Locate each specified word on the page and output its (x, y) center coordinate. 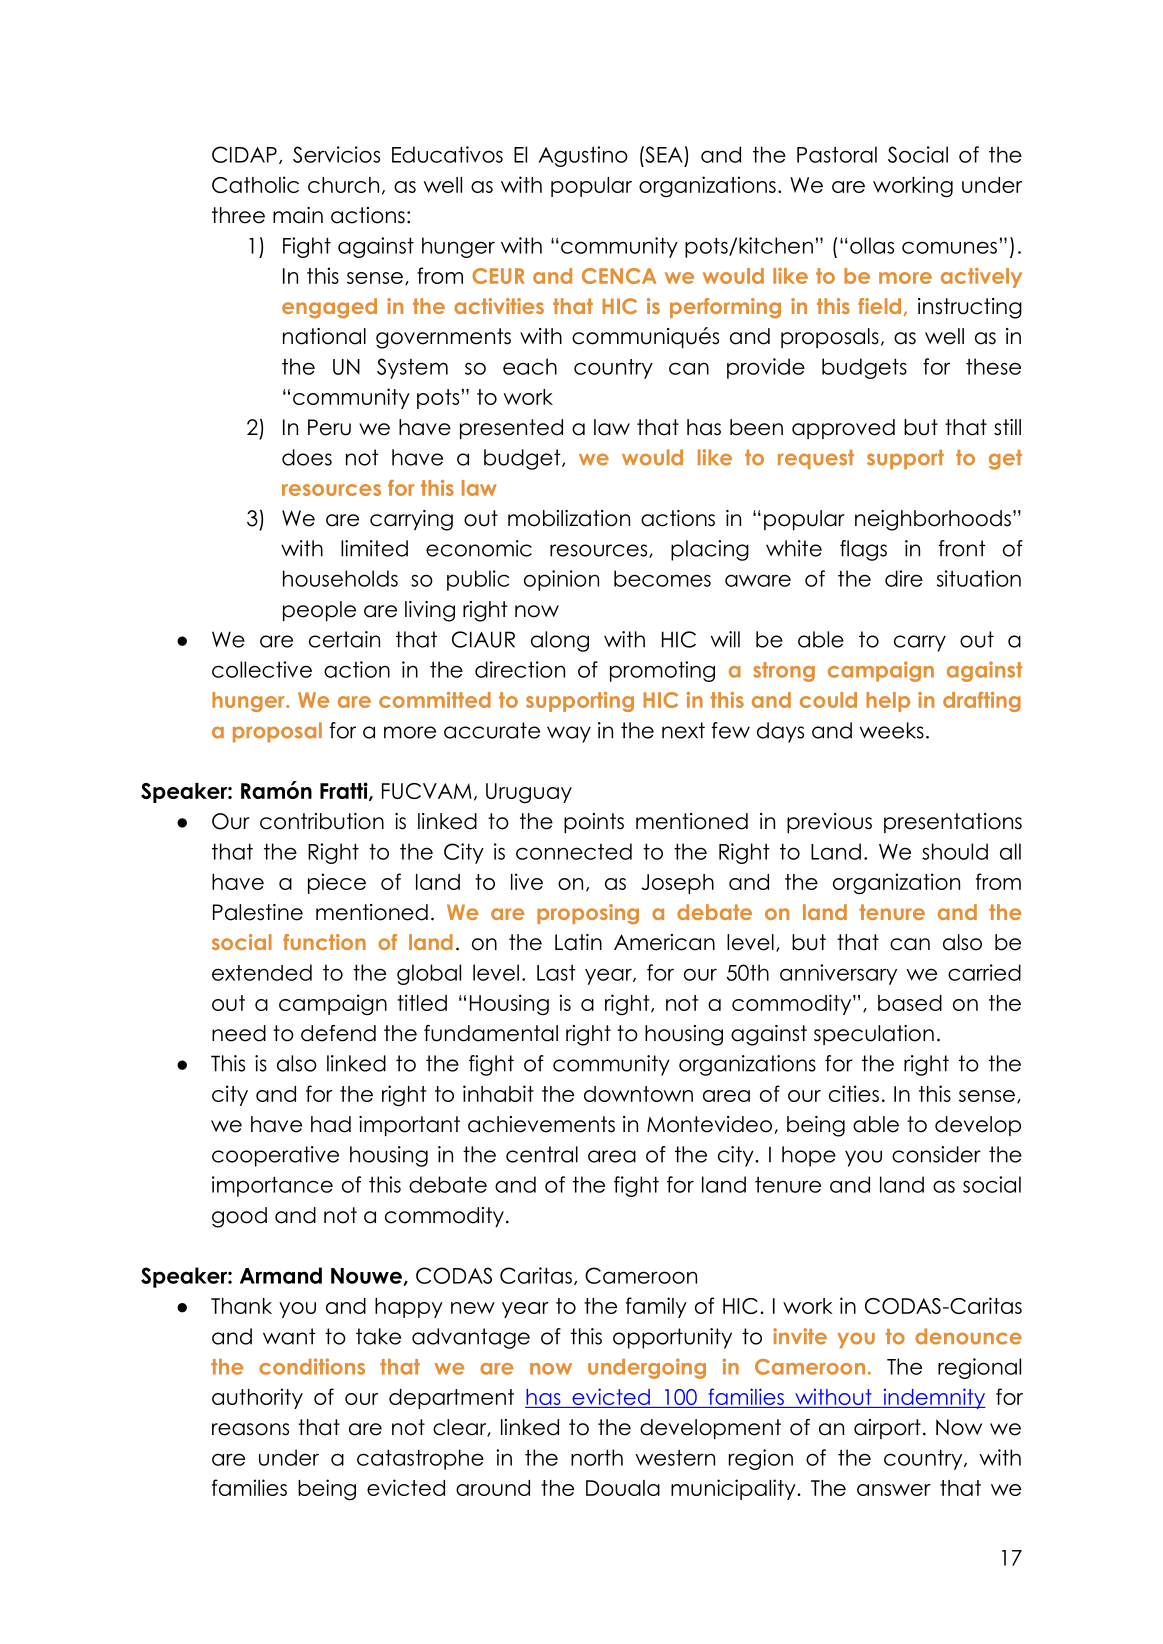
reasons (250, 1429)
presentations (953, 823)
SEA (663, 154)
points (594, 823)
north (597, 1457)
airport (887, 1429)
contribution (322, 821)
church (343, 185)
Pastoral (837, 154)
